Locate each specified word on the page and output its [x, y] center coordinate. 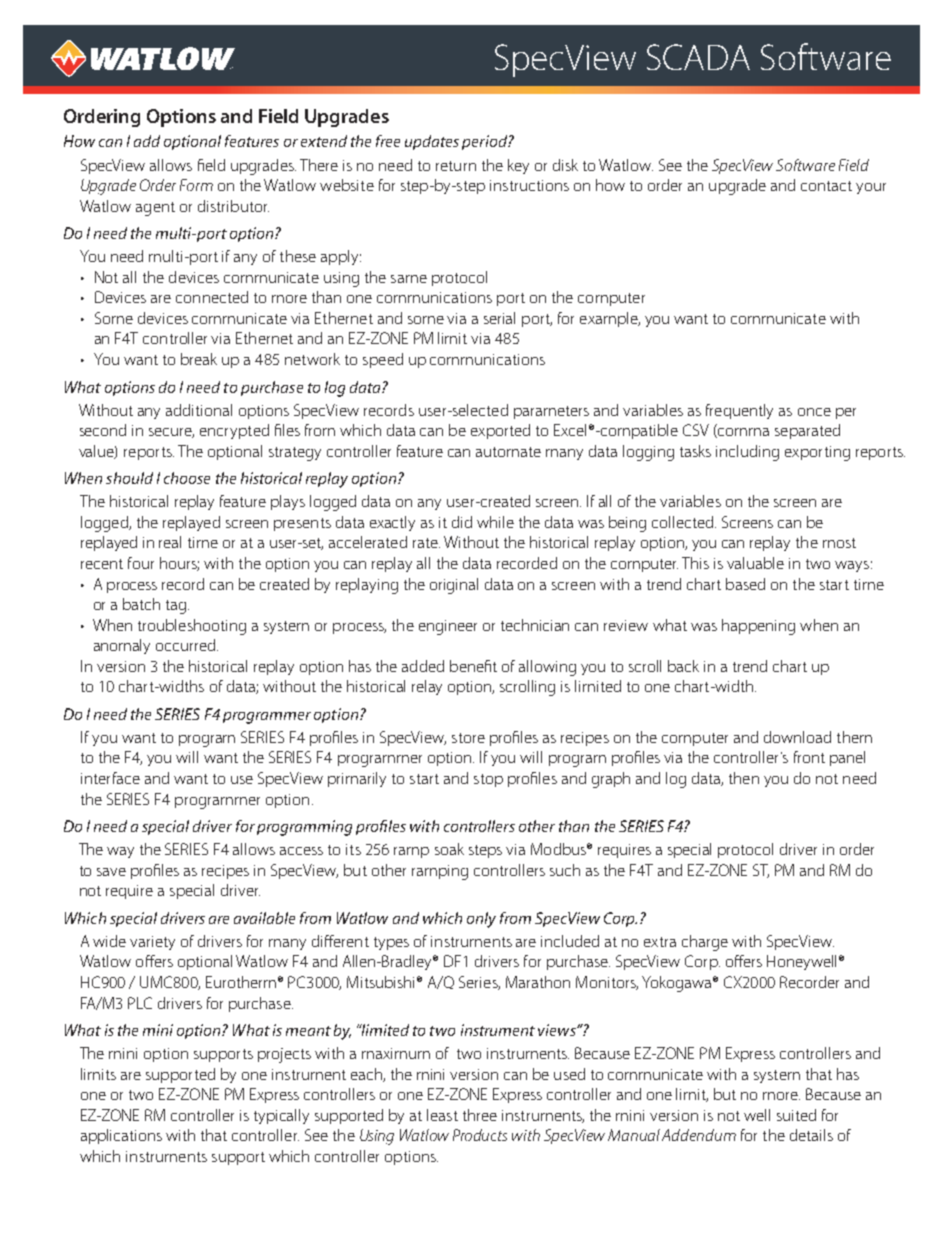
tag [176, 607]
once [814, 412]
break [199, 359]
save [111, 872]
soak [449, 849]
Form [196, 185]
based [745, 584]
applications [121, 1136]
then [744, 778]
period [485, 142]
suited [796, 1115]
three [480, 1115]
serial [499, 318]
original [454, 586]
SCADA [698, 57]
